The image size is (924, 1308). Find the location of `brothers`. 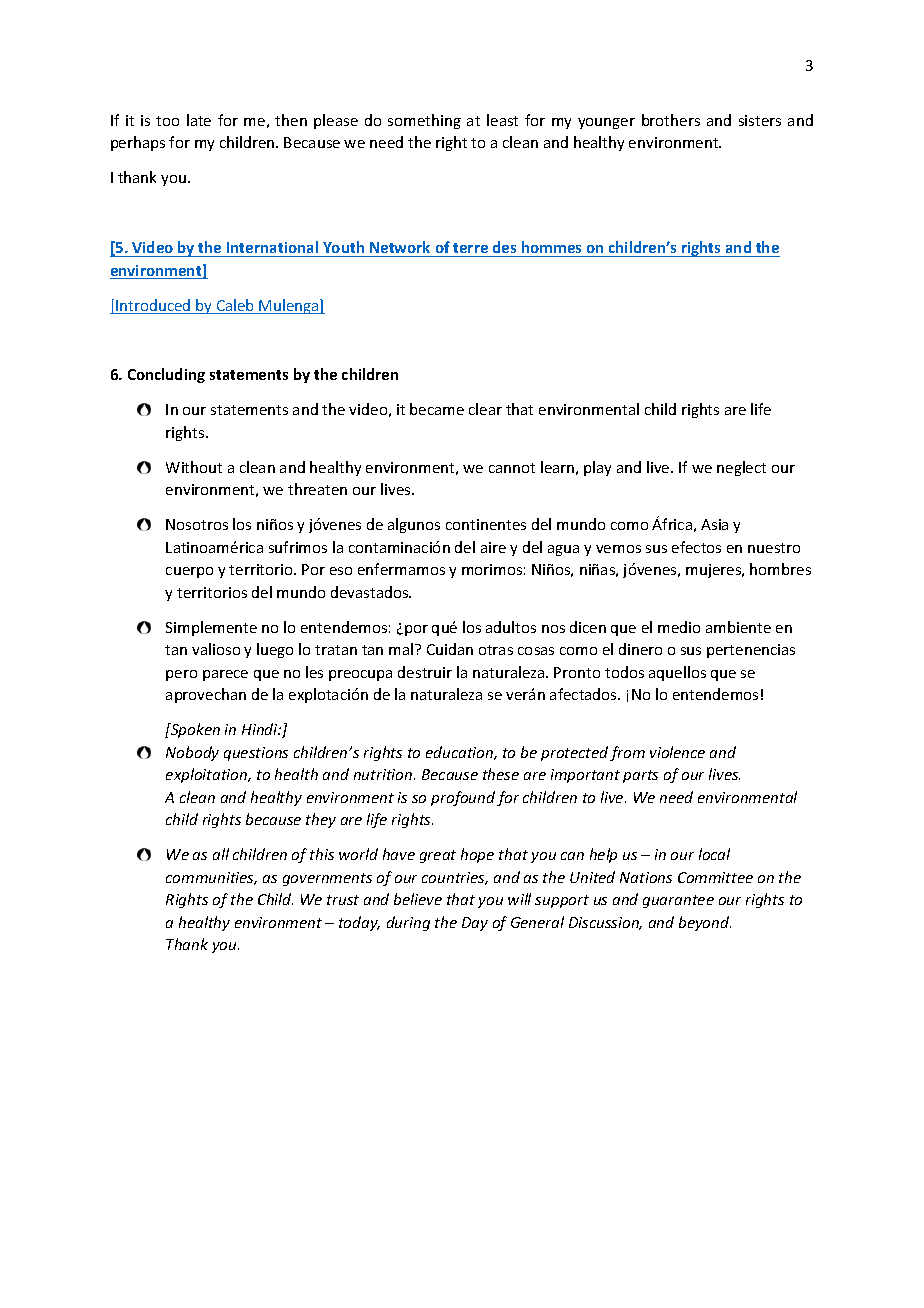

brothers is located at coordinates (671, 120).
